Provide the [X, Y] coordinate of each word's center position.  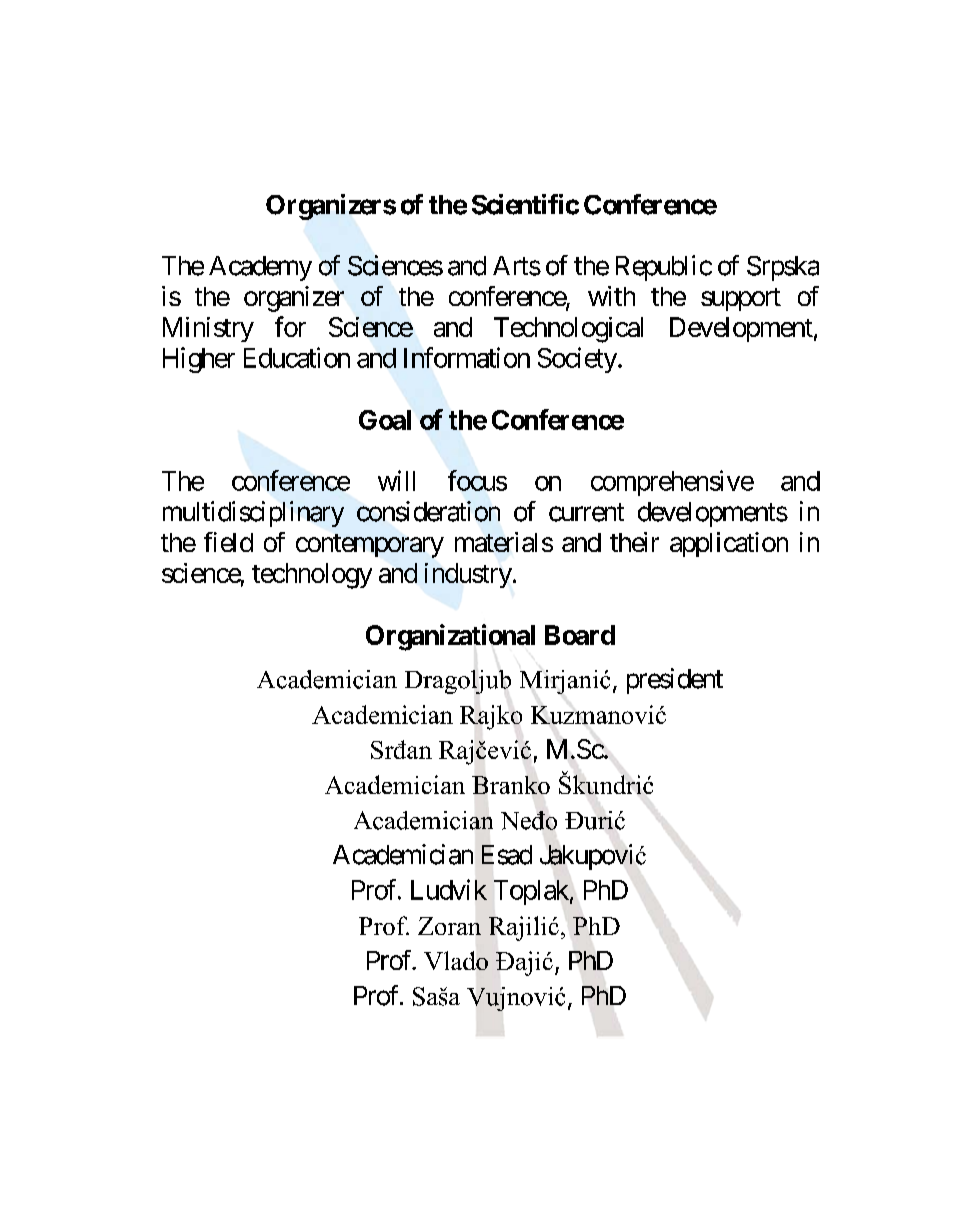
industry [468, 575]
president [675, 681]
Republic [664, 268]
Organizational [450, 637]
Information [467, 357]
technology [312, 576]
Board [580, 635]
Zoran [449, 926]
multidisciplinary [253, 514]
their [634, 542]
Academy [260, 268]
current [586, 512]
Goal [385, 420]
